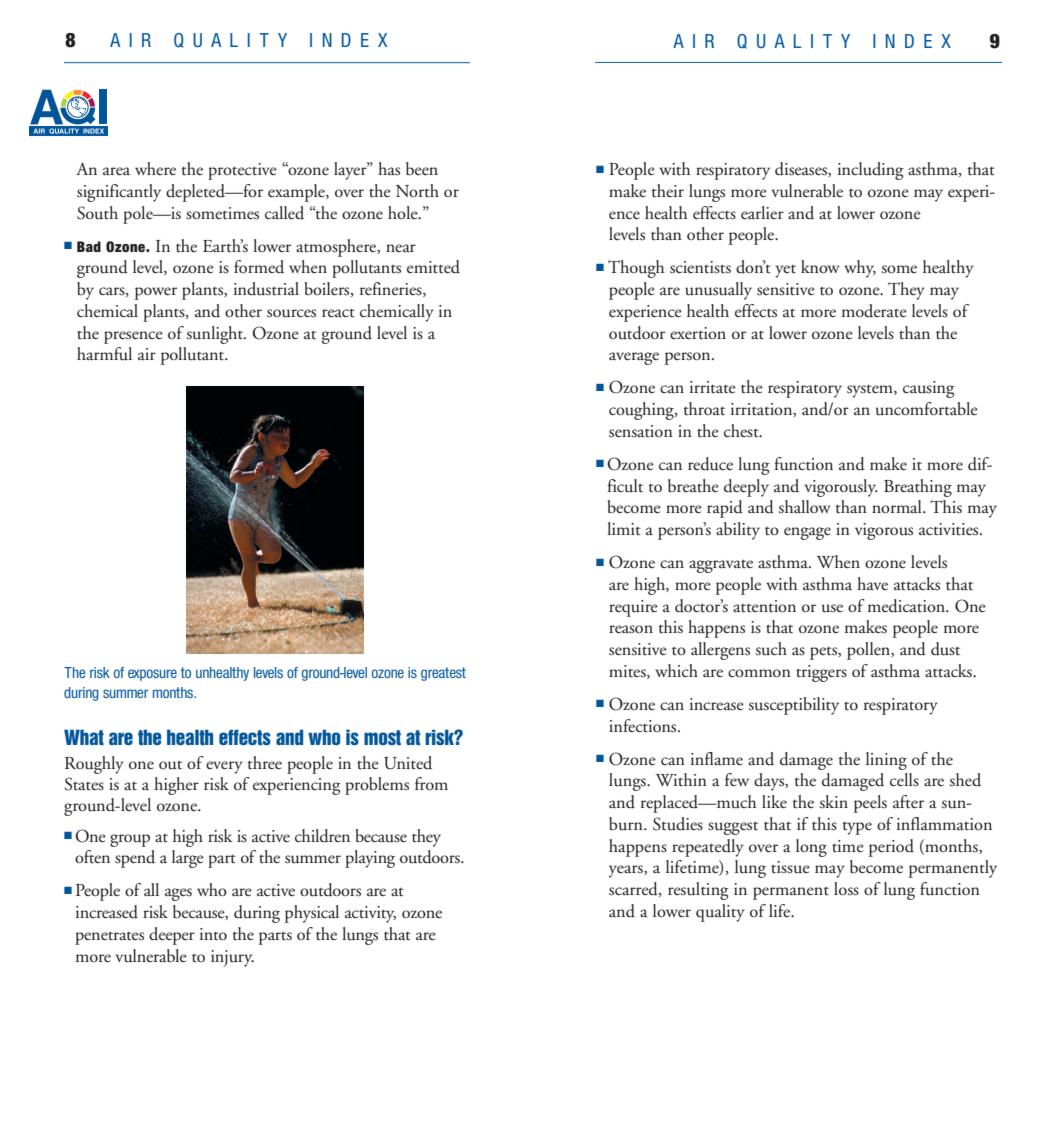 Image resolution: width=1064 pixels, height=1127 pixels. Describe the element at coordinates (152, 675) in the image. I see `exposure` at that location.
